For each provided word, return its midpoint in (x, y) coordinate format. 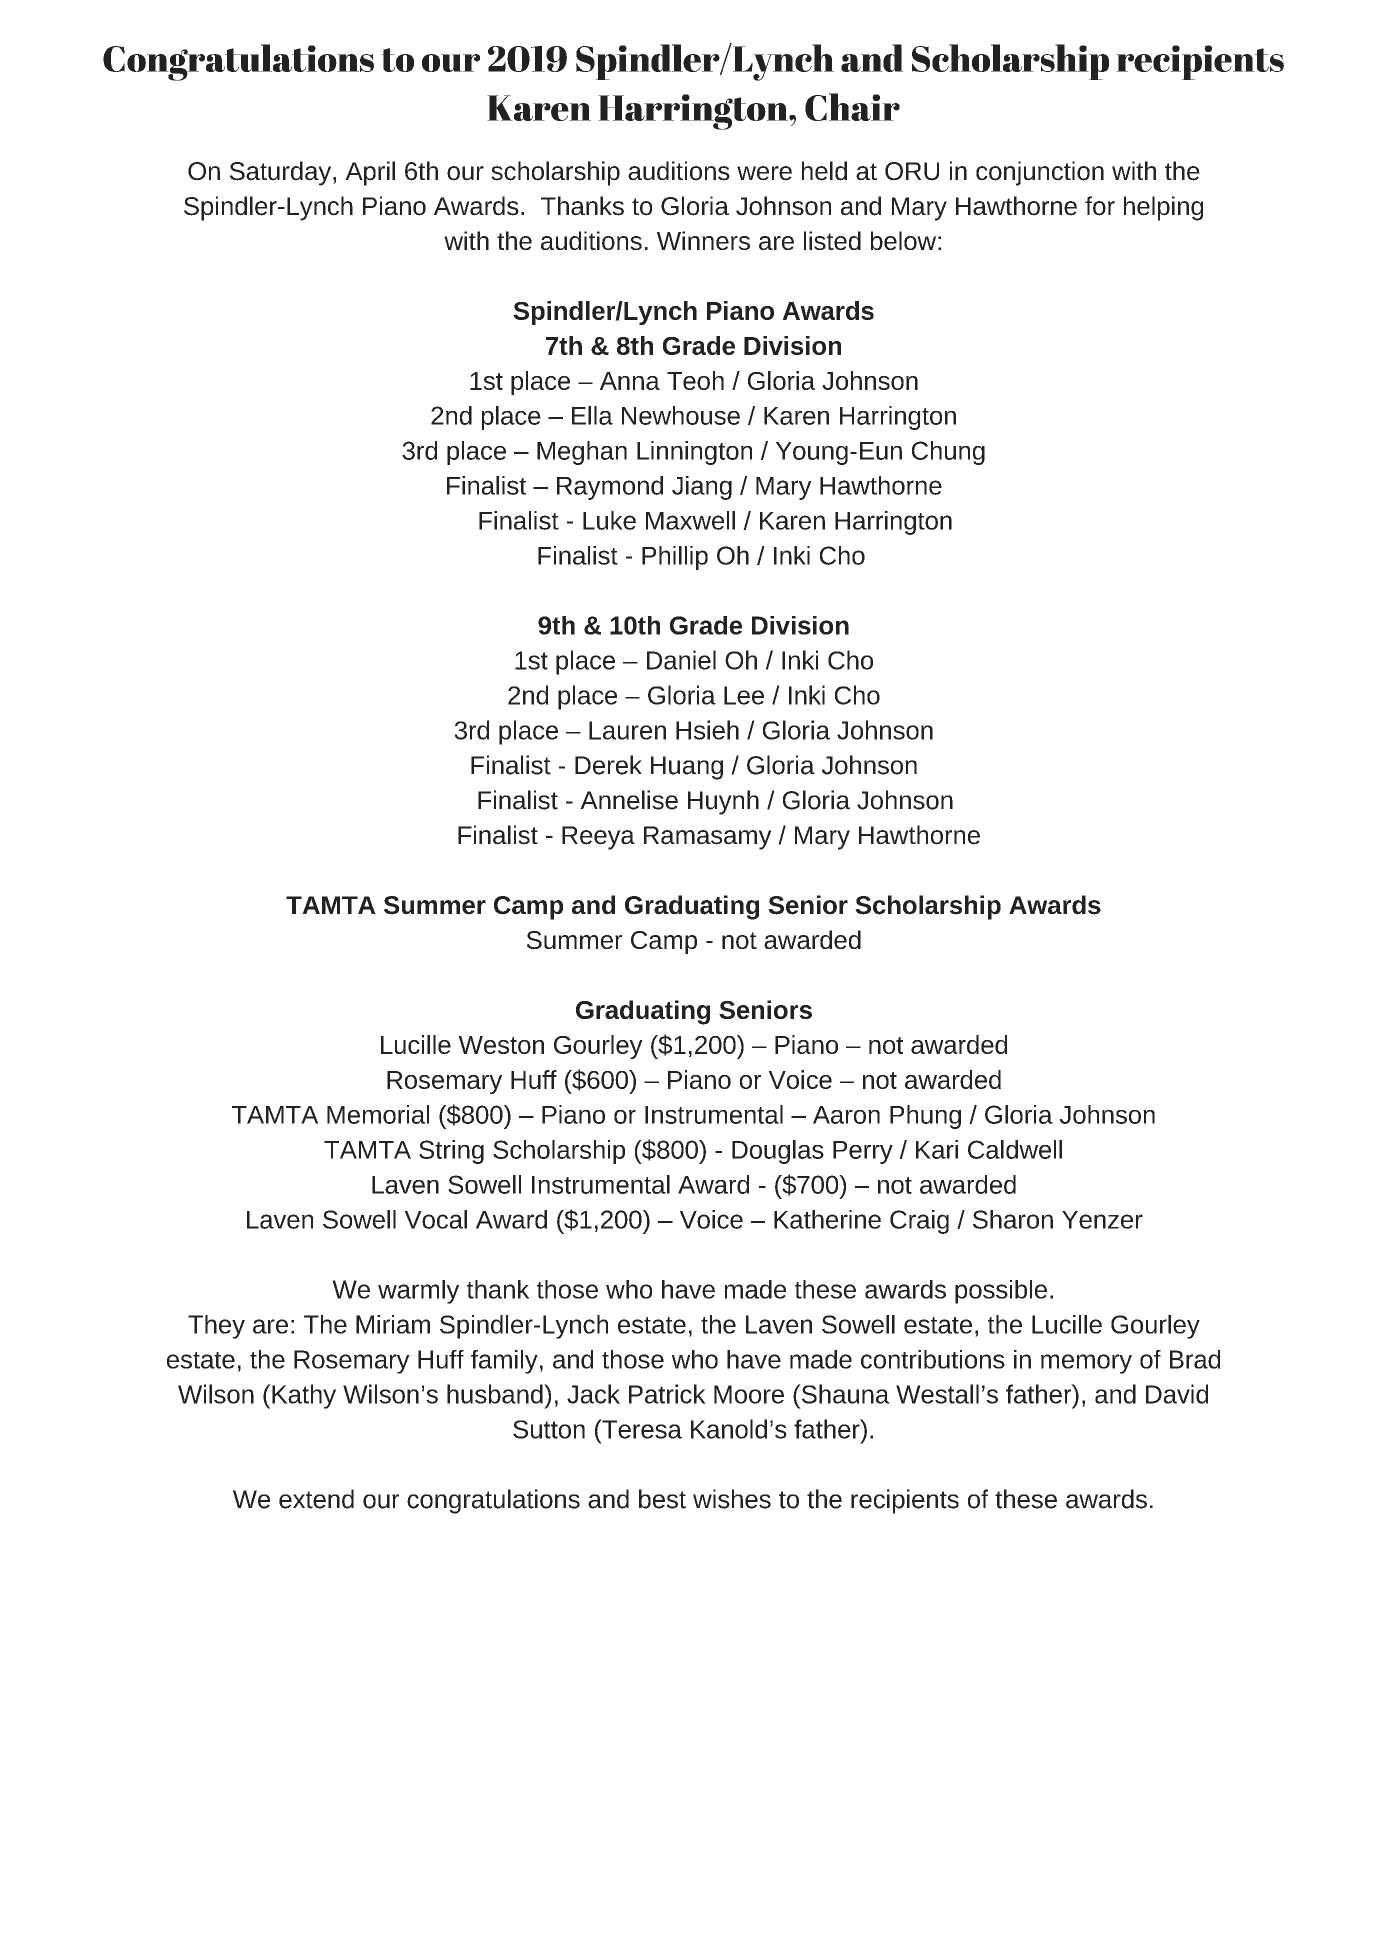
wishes (732, 1499)
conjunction (1040, 173)
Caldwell (1015, 1149)
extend (316, 1499)
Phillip (675, 558)
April (370, 173)
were (764, 173)
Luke (609, 520)
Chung (948, 453)
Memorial (378, 1114)
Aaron (846, 1115)
